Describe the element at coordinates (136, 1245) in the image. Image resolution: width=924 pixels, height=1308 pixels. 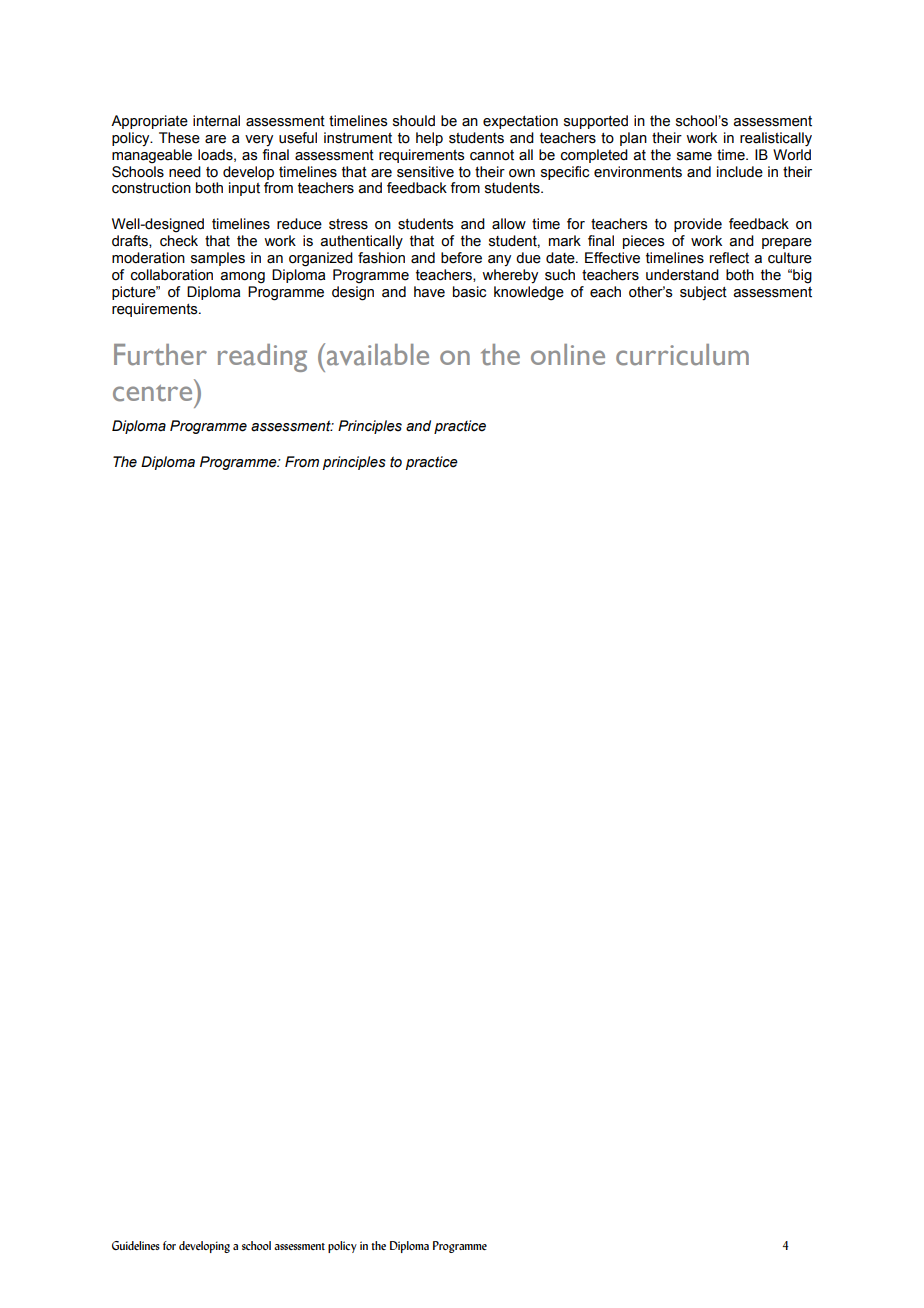
I see `Guidelines` at that location.
